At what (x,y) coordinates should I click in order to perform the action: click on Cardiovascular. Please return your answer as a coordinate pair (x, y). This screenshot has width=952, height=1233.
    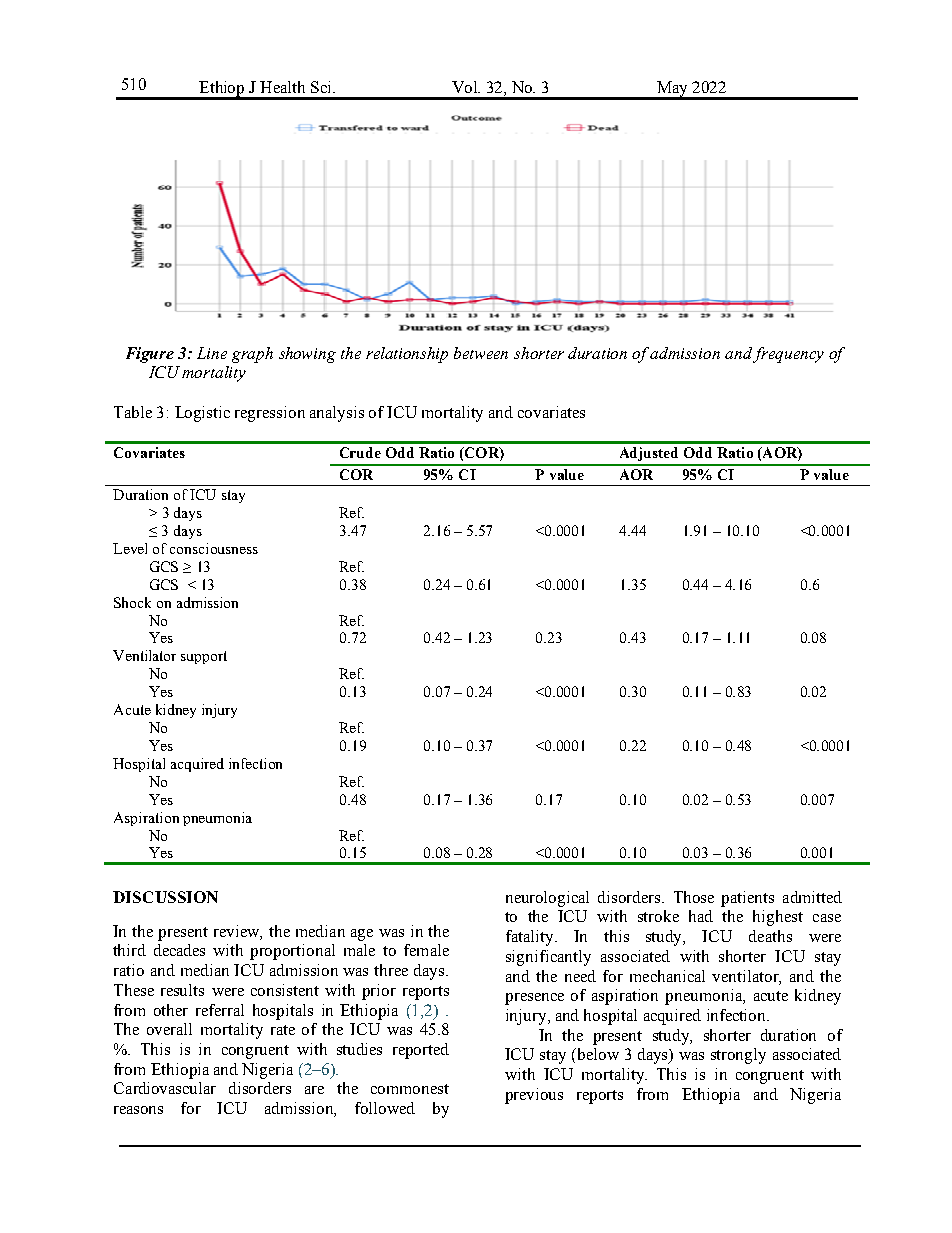
    Looking at the image, I should click on (165, 1088).
